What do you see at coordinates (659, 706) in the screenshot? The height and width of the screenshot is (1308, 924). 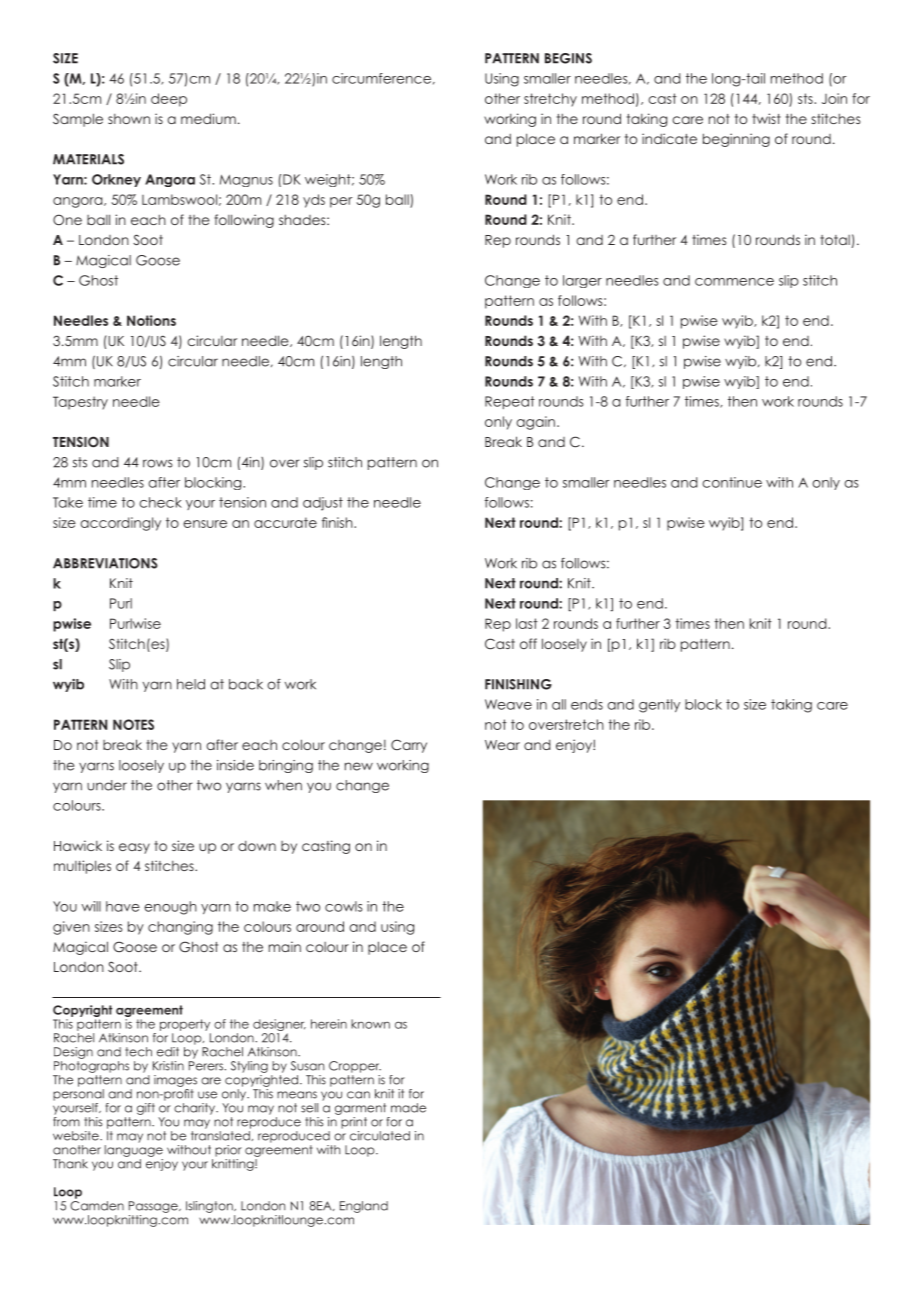 I see `gently` at bounding box center [659, 706].
